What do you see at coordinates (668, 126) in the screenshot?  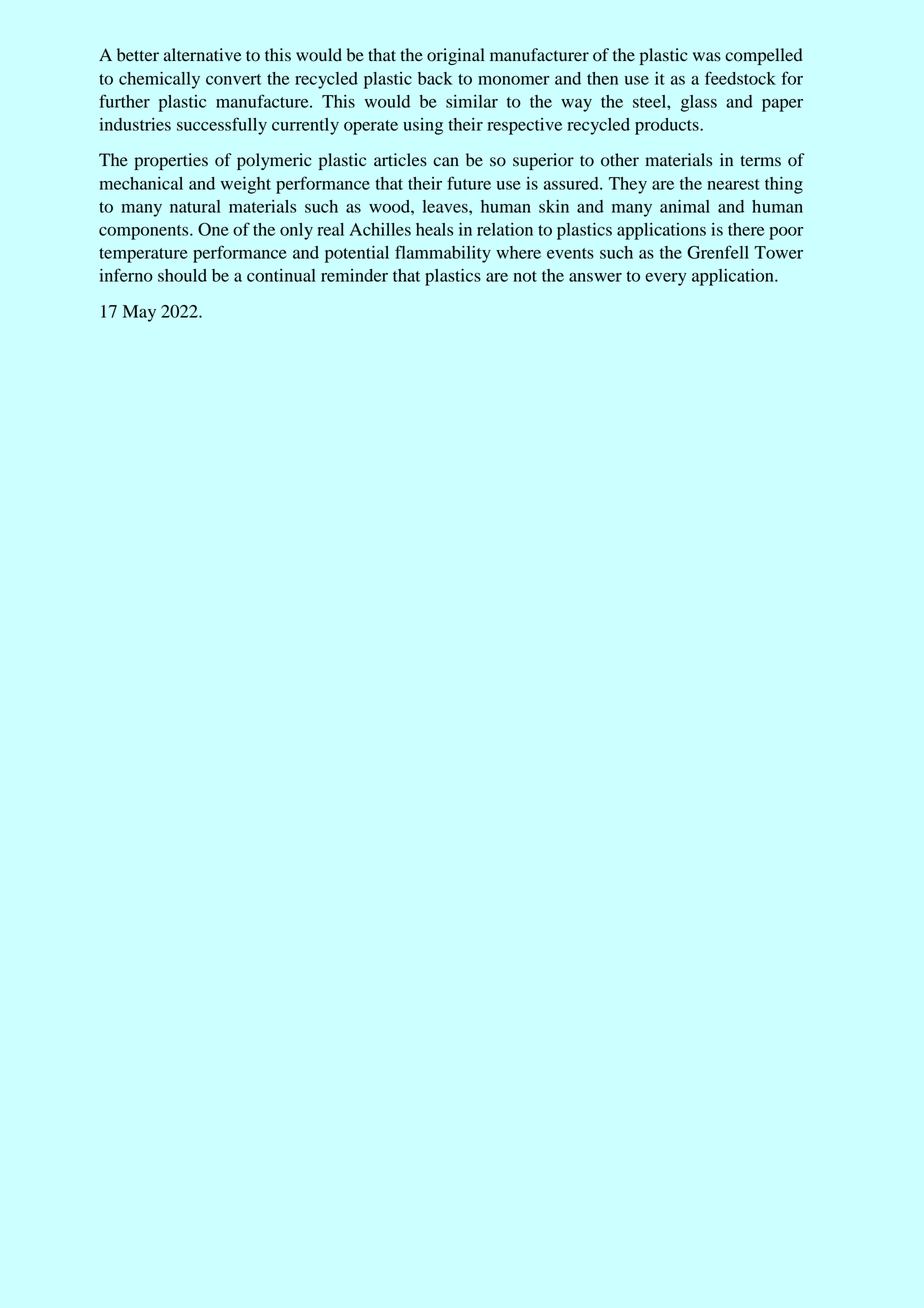 I see `products` at bounding box center [668, 126].
